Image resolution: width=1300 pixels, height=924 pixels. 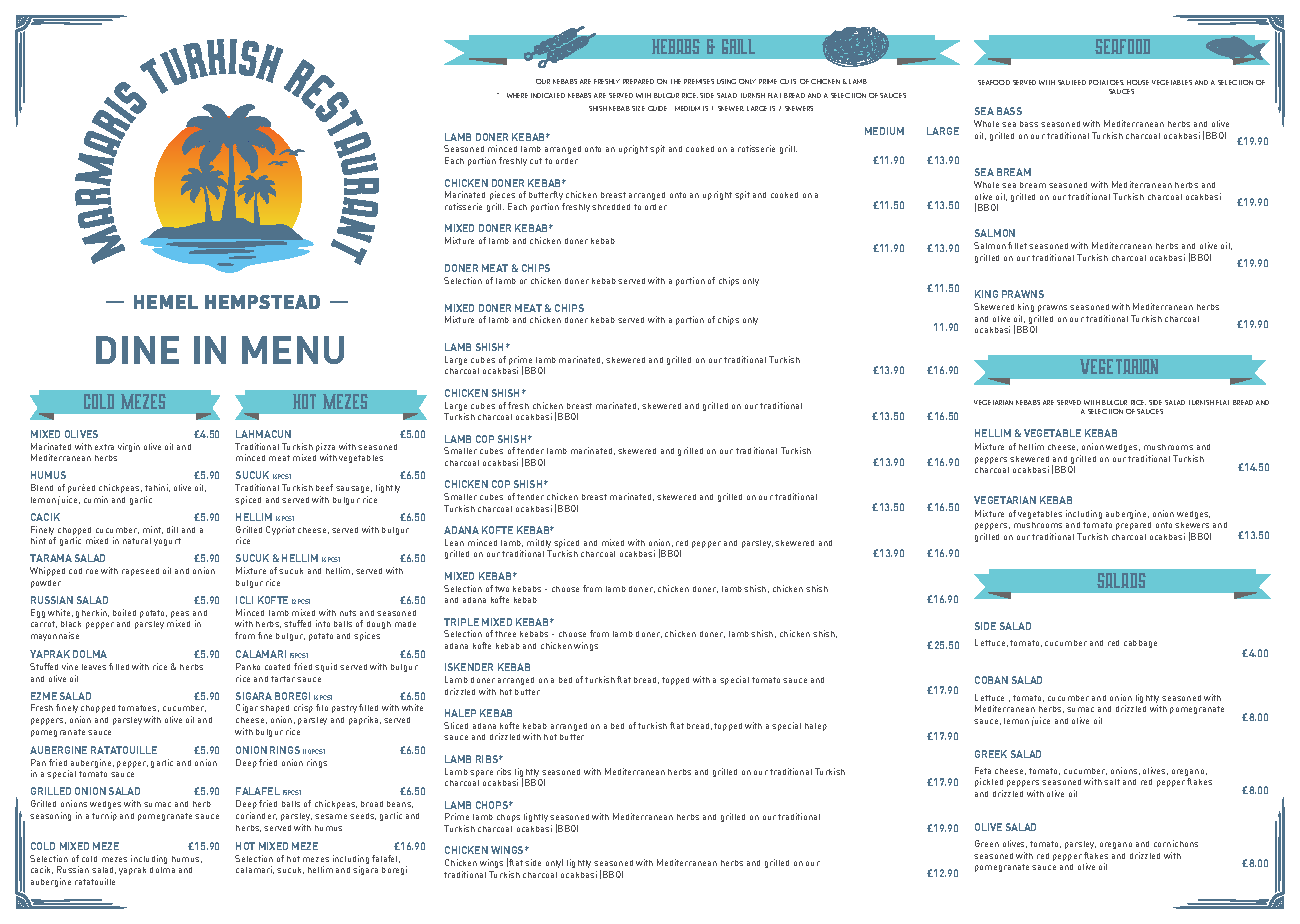 What do you see at coordinates (256, 816) in the page?
I see `coriander` at bounding box center [256, 816].
